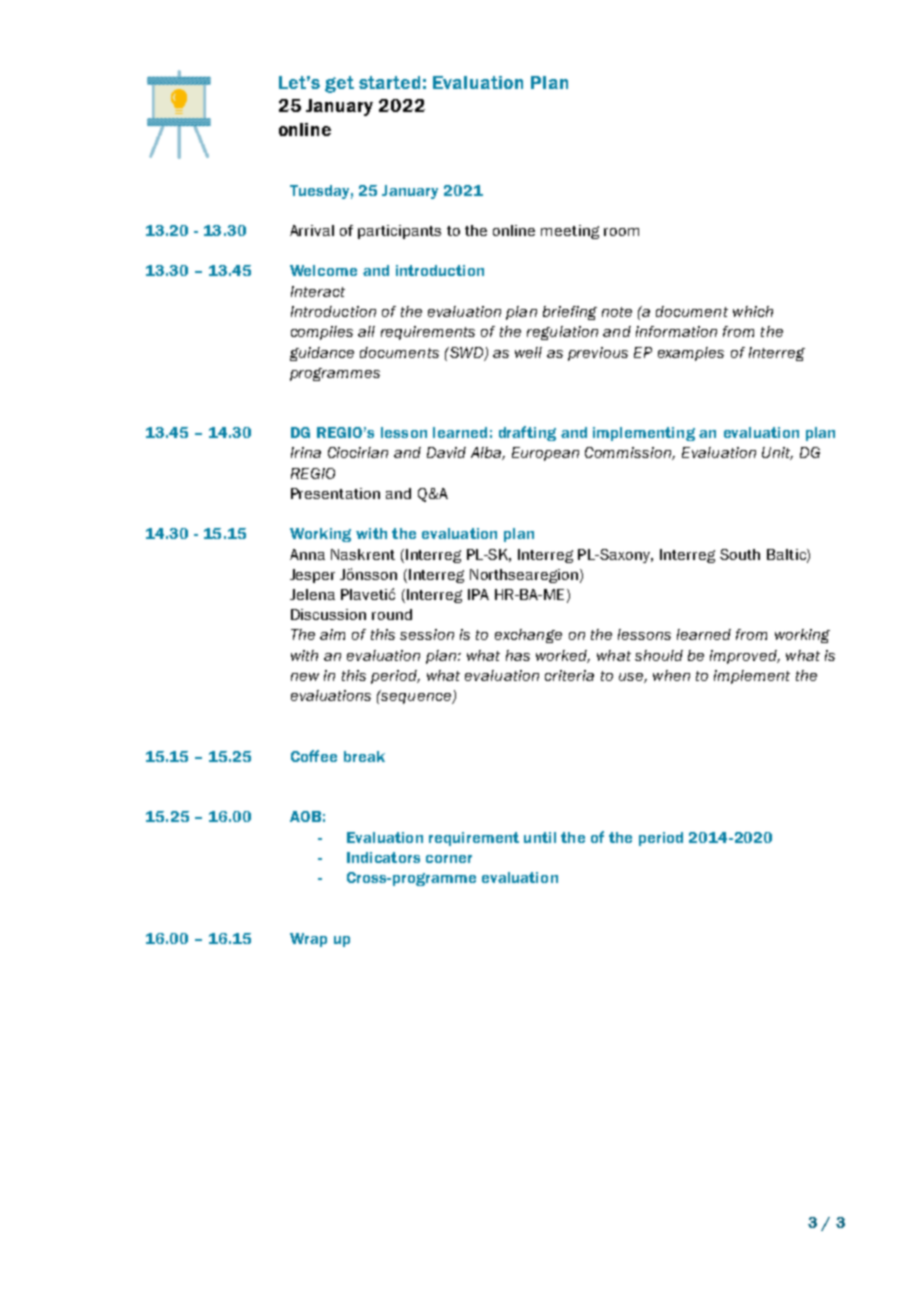 The width and height of the screenshot is (924, 1309). I want to click on European, so click(545, 454).
